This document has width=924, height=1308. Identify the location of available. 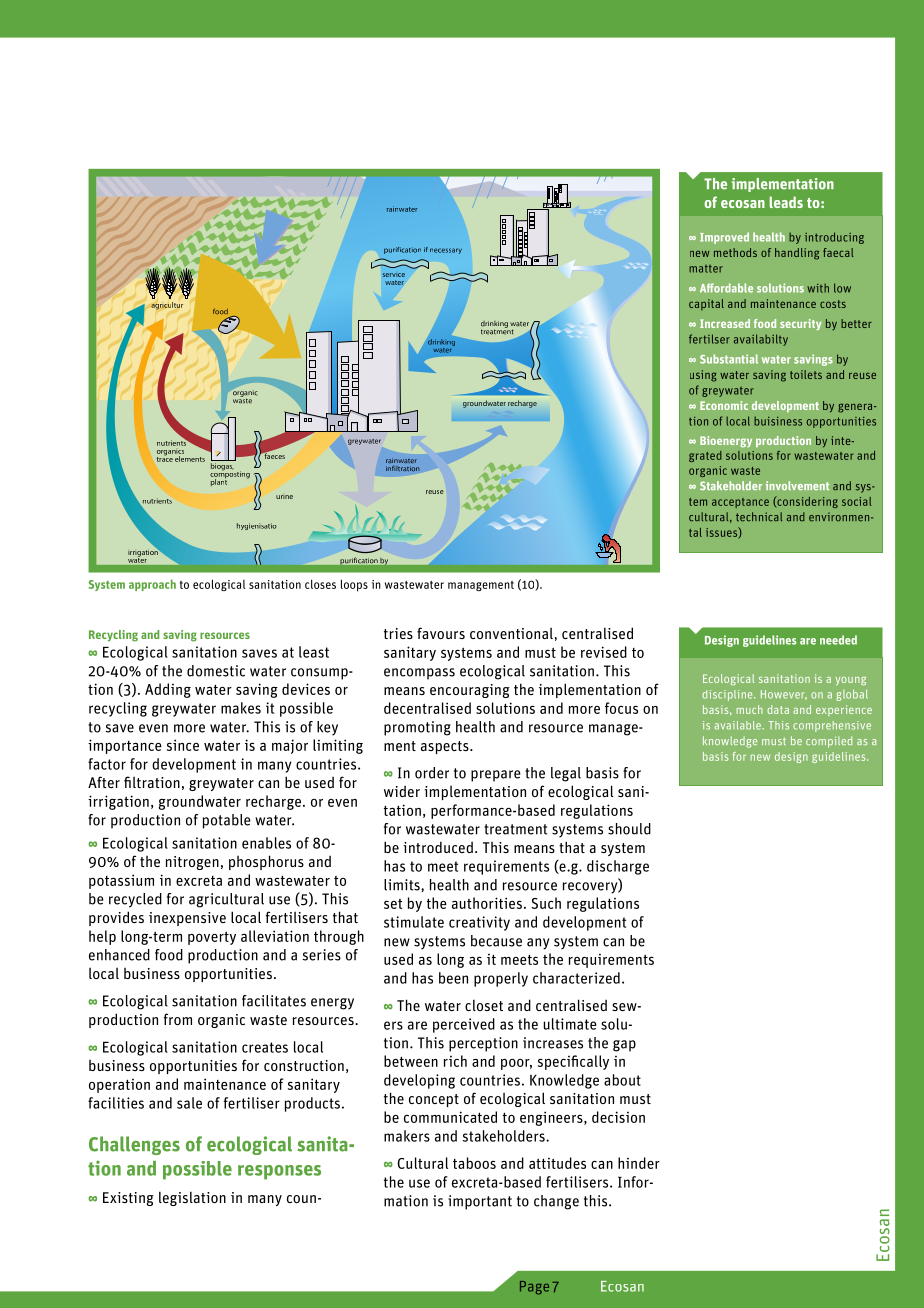
(738, 725).
